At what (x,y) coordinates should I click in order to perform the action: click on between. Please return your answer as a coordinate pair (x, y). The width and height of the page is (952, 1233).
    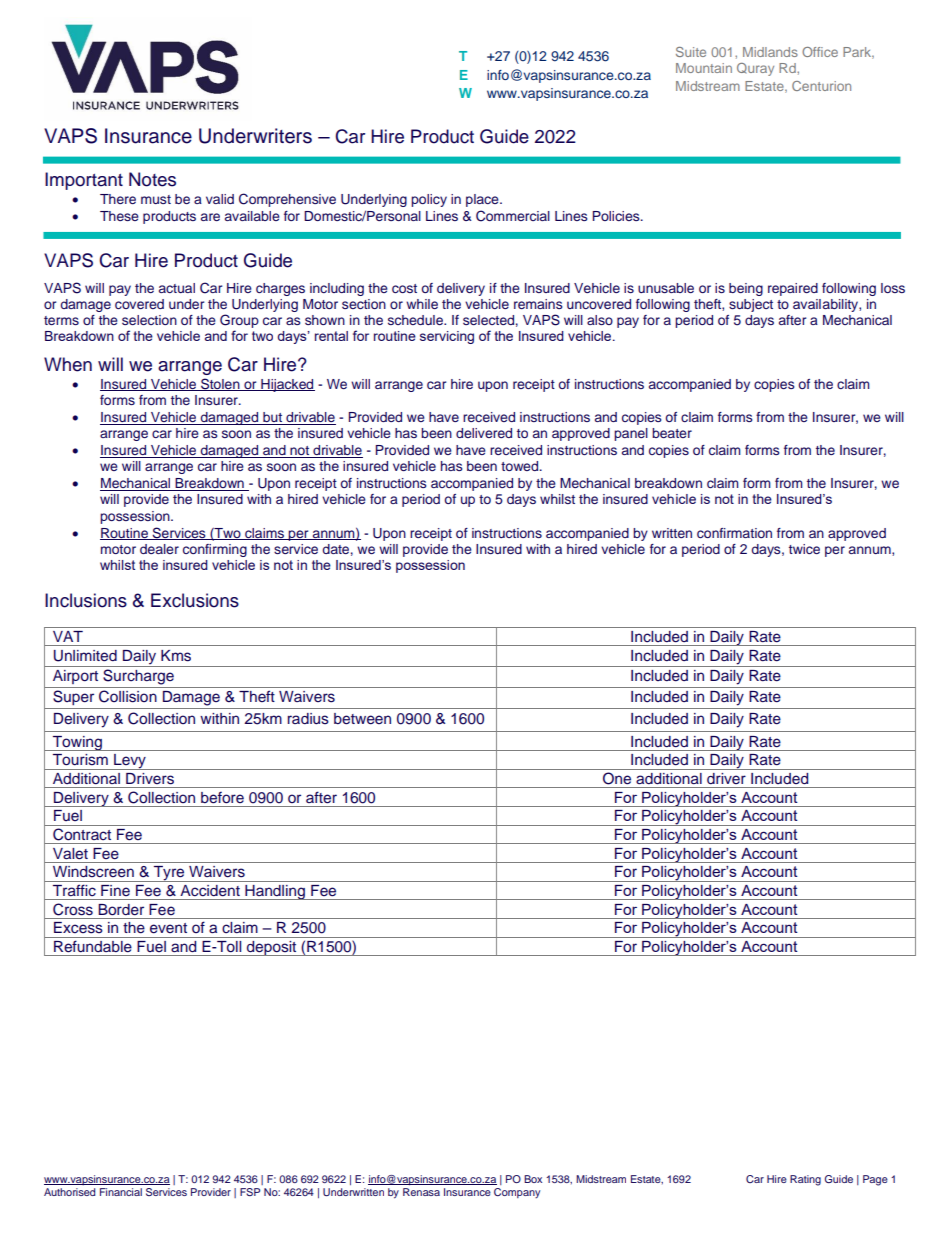
    Looking at the image, I should click on (362, 719).
